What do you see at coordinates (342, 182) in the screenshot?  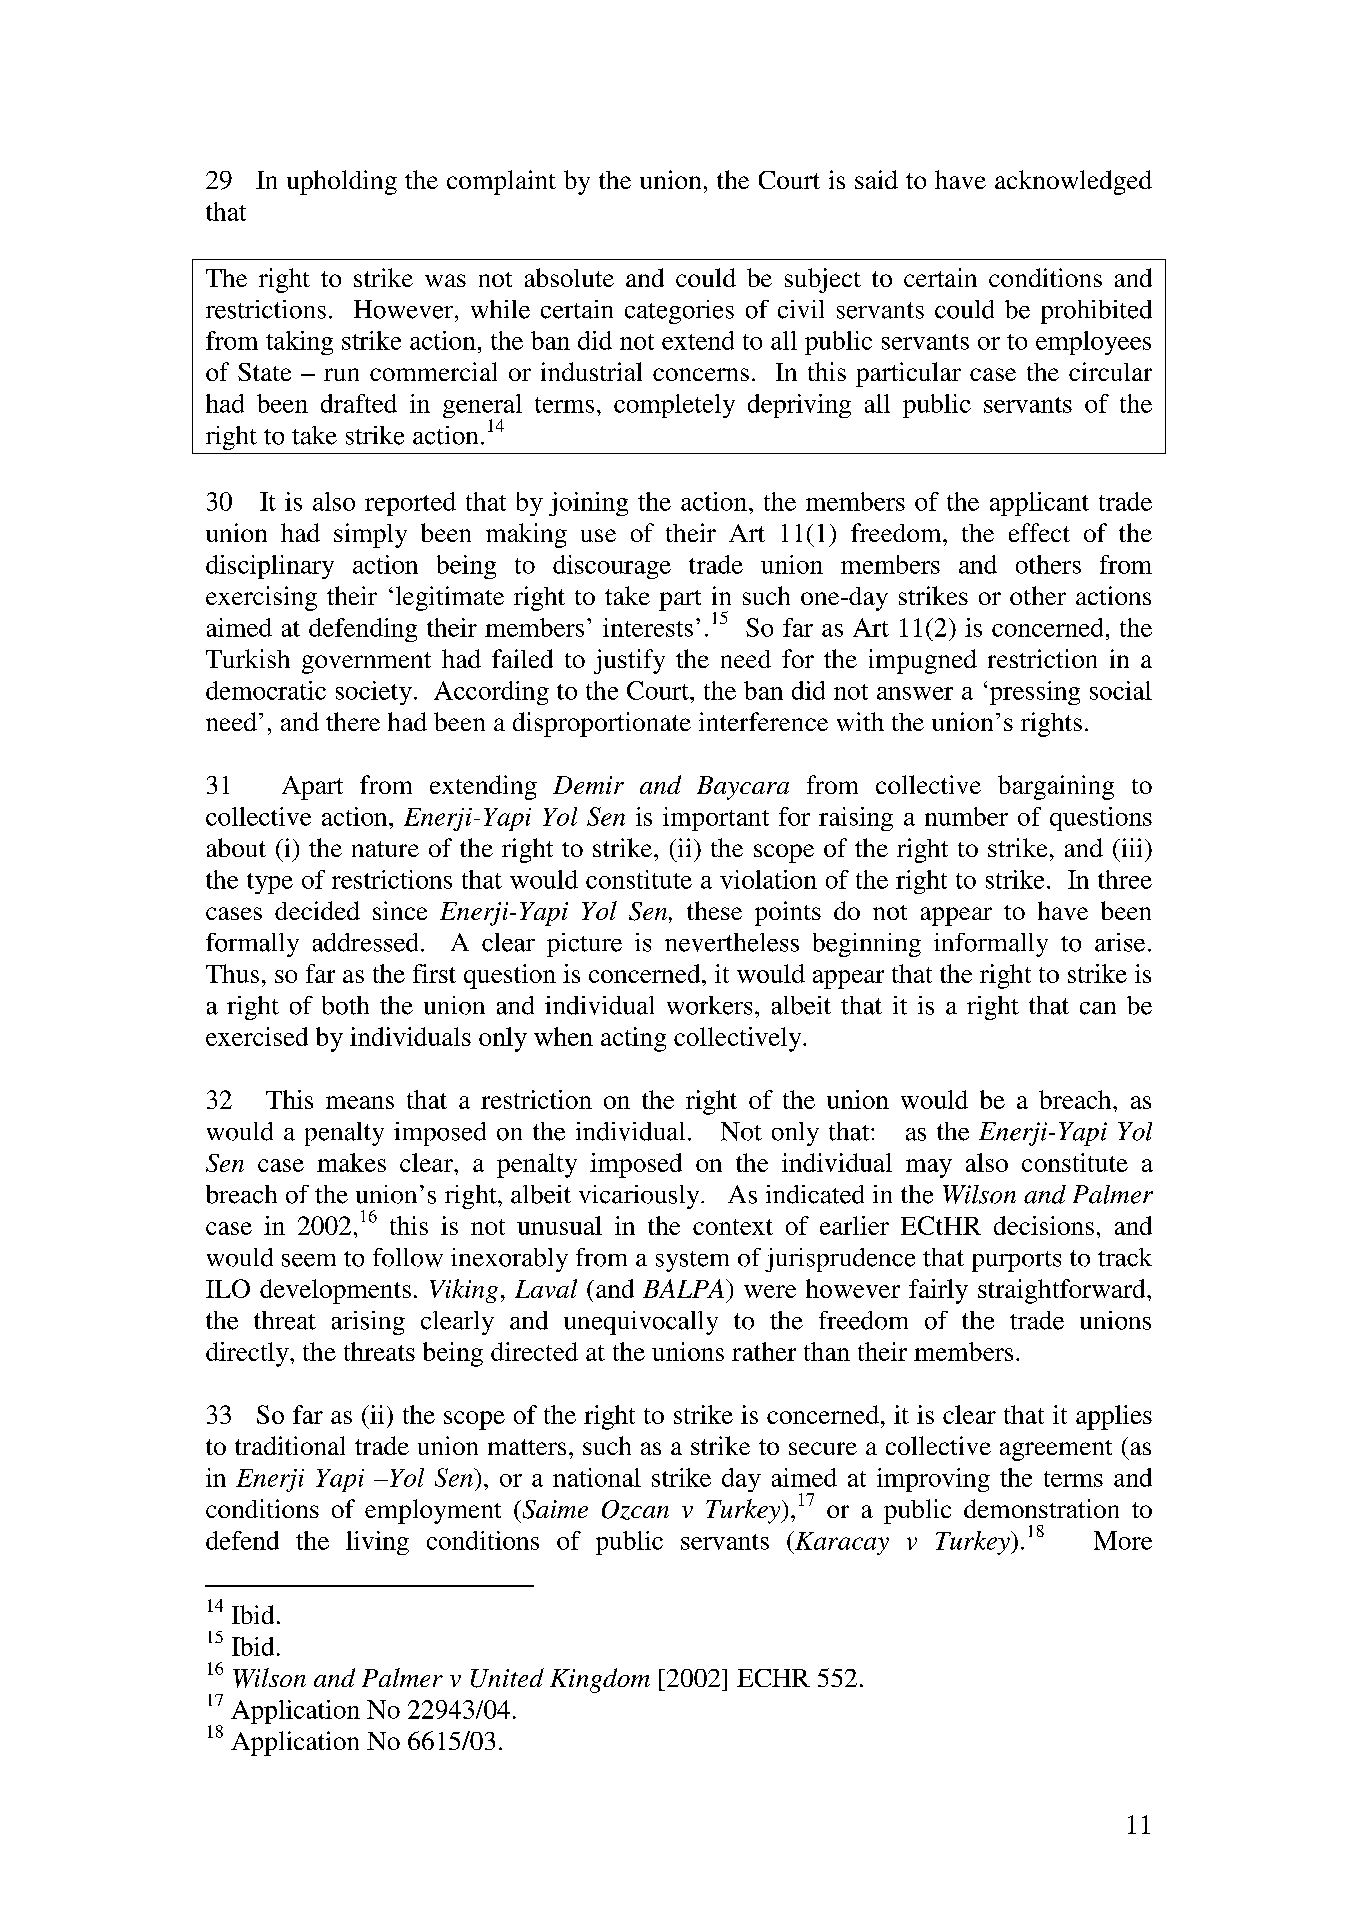 I see `upholding` at bounding box center [342, 182].
